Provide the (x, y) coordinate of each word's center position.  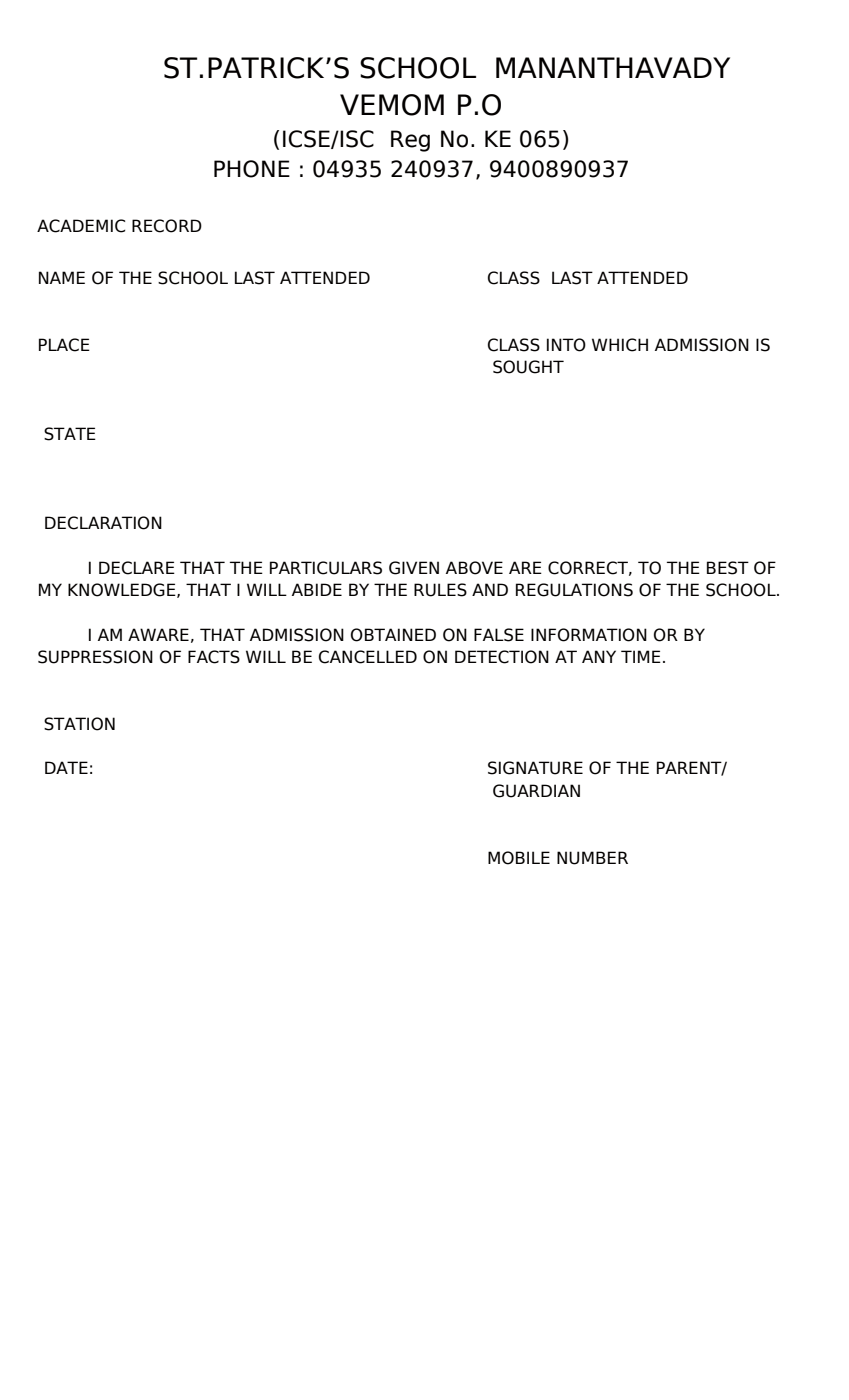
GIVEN (414, 568)
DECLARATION (103, 523)
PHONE (252, 169)
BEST (728, 568)
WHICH (620, 345)
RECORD (167, 226)
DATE (66, 767)
